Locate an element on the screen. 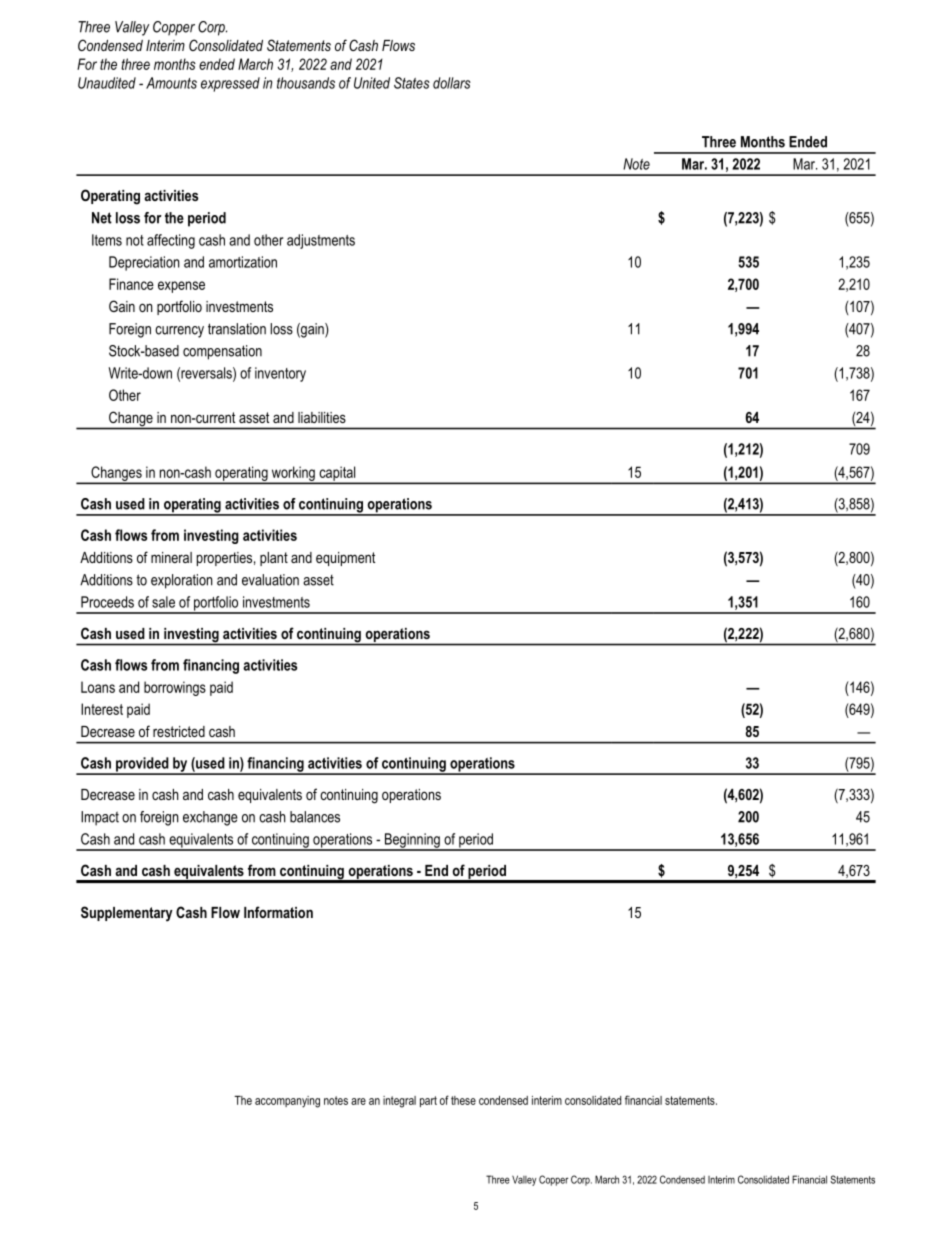  accompanying is located at coordinates (287, 1102).
